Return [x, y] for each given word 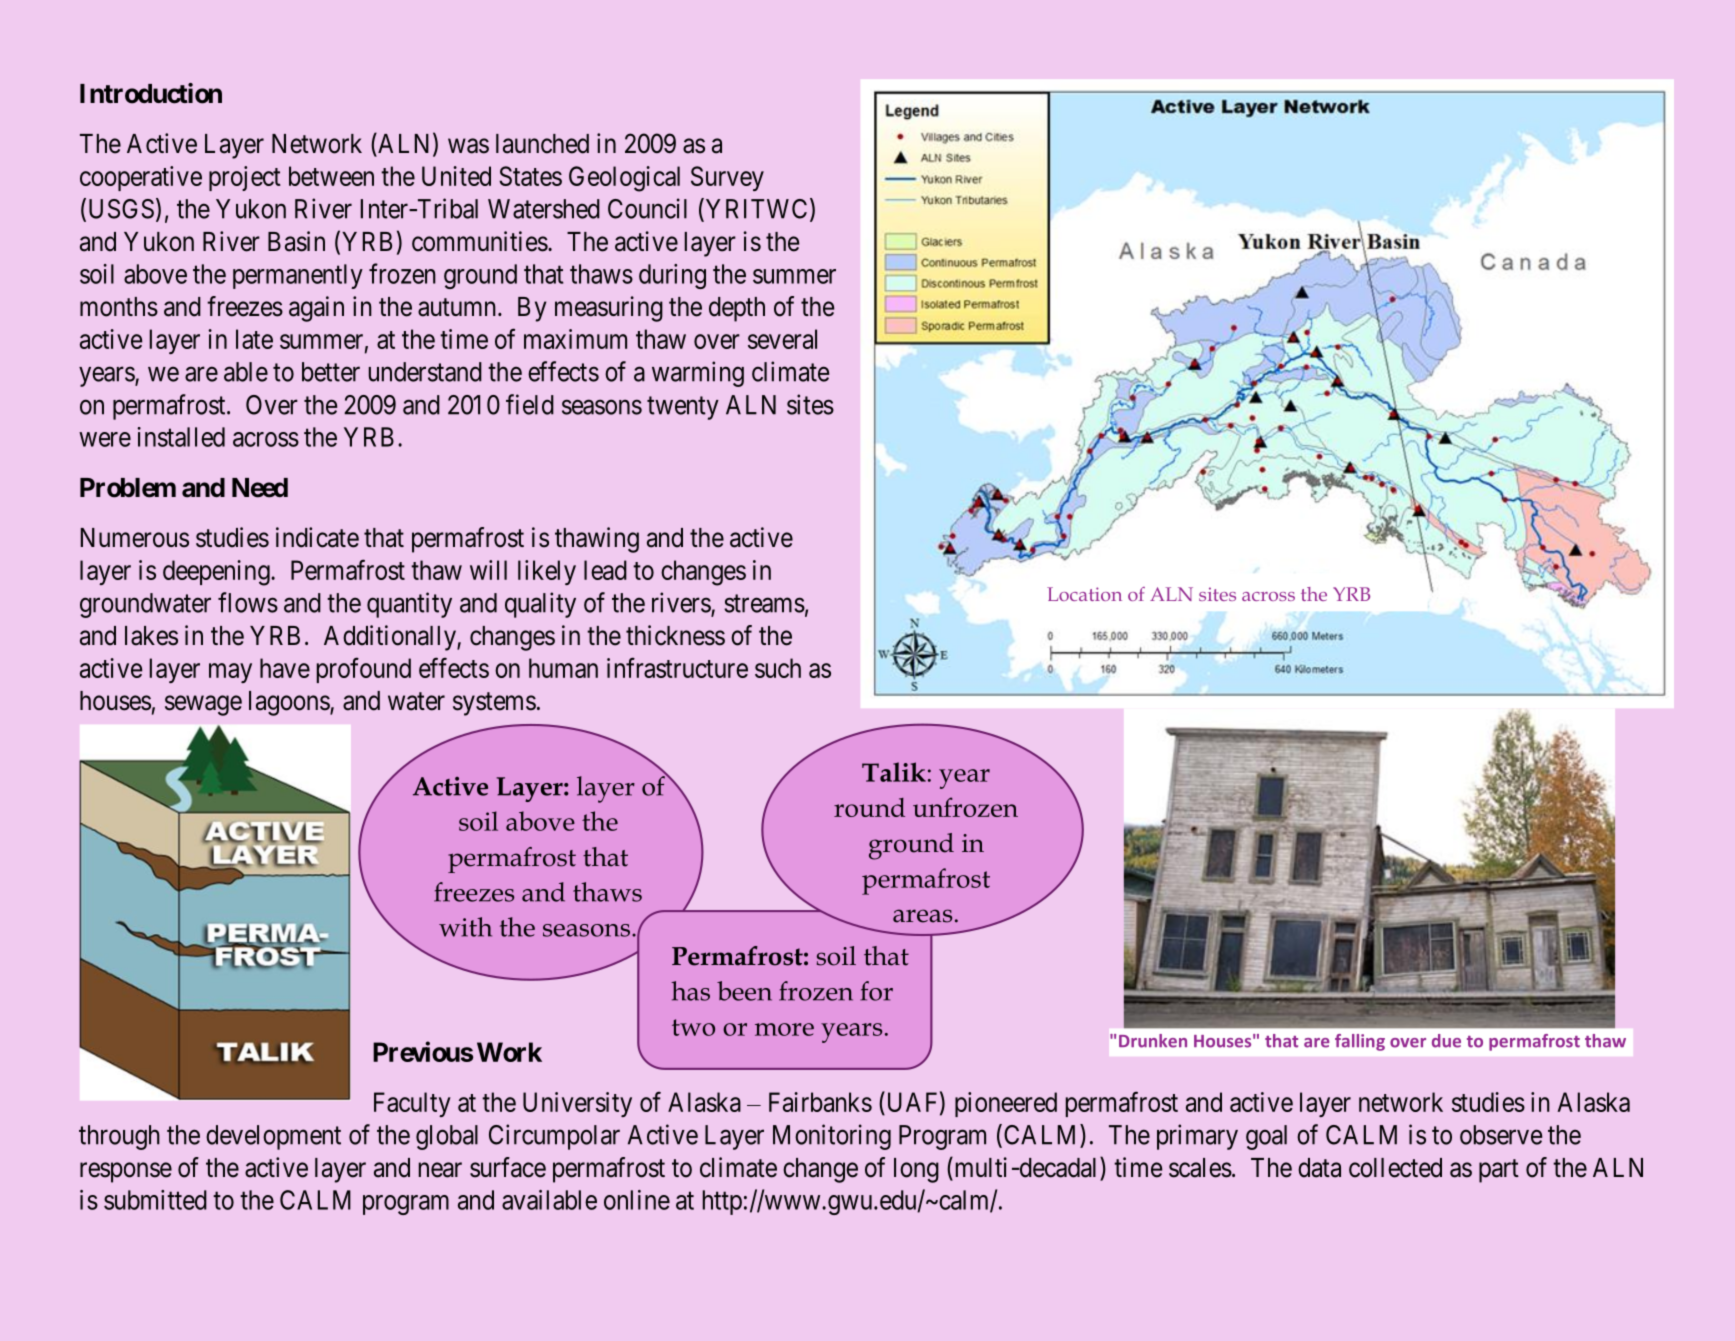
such [778, 668]
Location [1084, 594]
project [245, 178]
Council [647, 208]
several [782, 339]
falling [1360, 1042]
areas [922, 916]
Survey [727, 178]
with [465, 927]
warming [698, 374]
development [273, 1137]
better [331, 372]
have [285, 668]
